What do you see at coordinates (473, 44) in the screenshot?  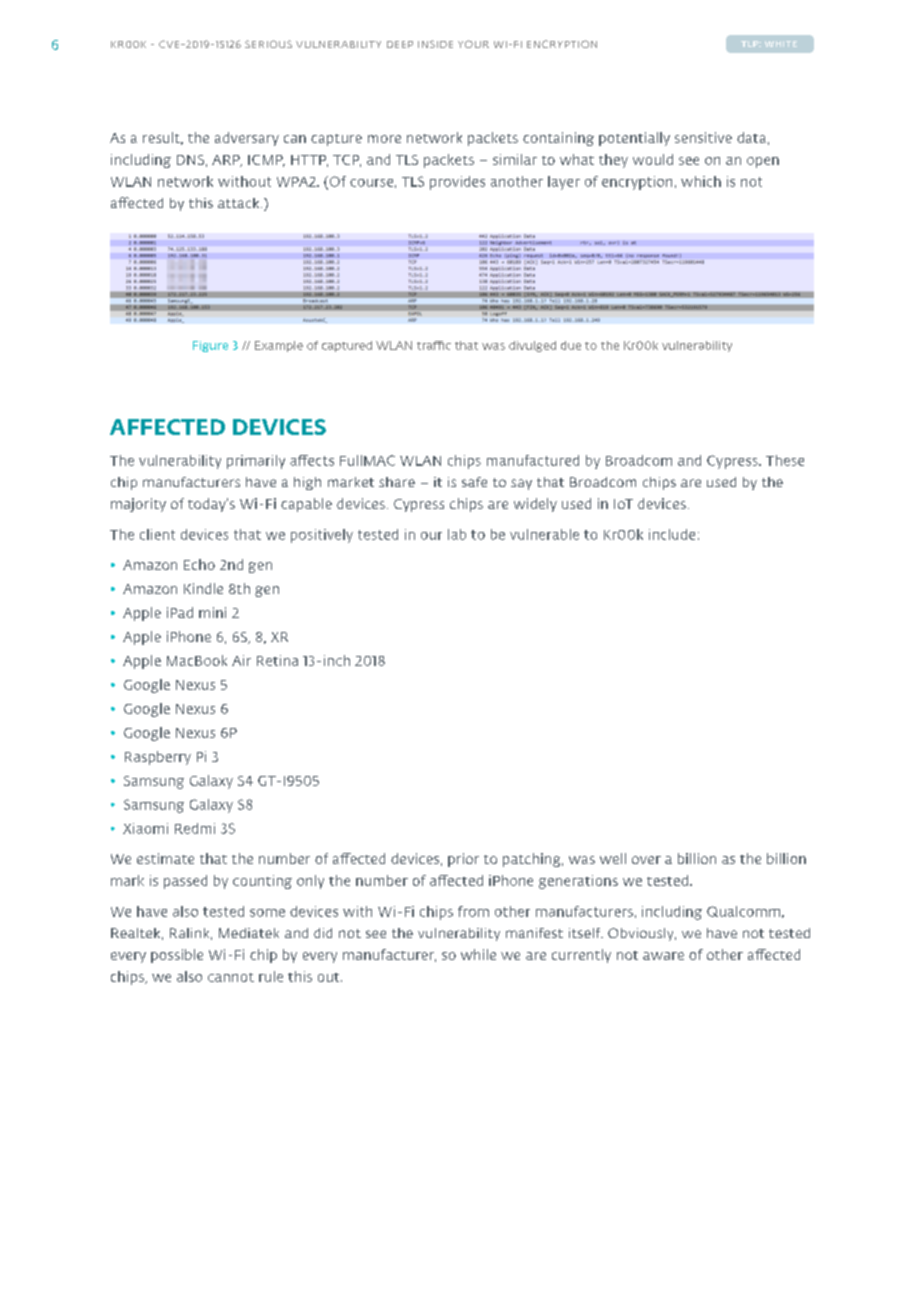 I see `YOUR` at bounding box center [473, 44].
